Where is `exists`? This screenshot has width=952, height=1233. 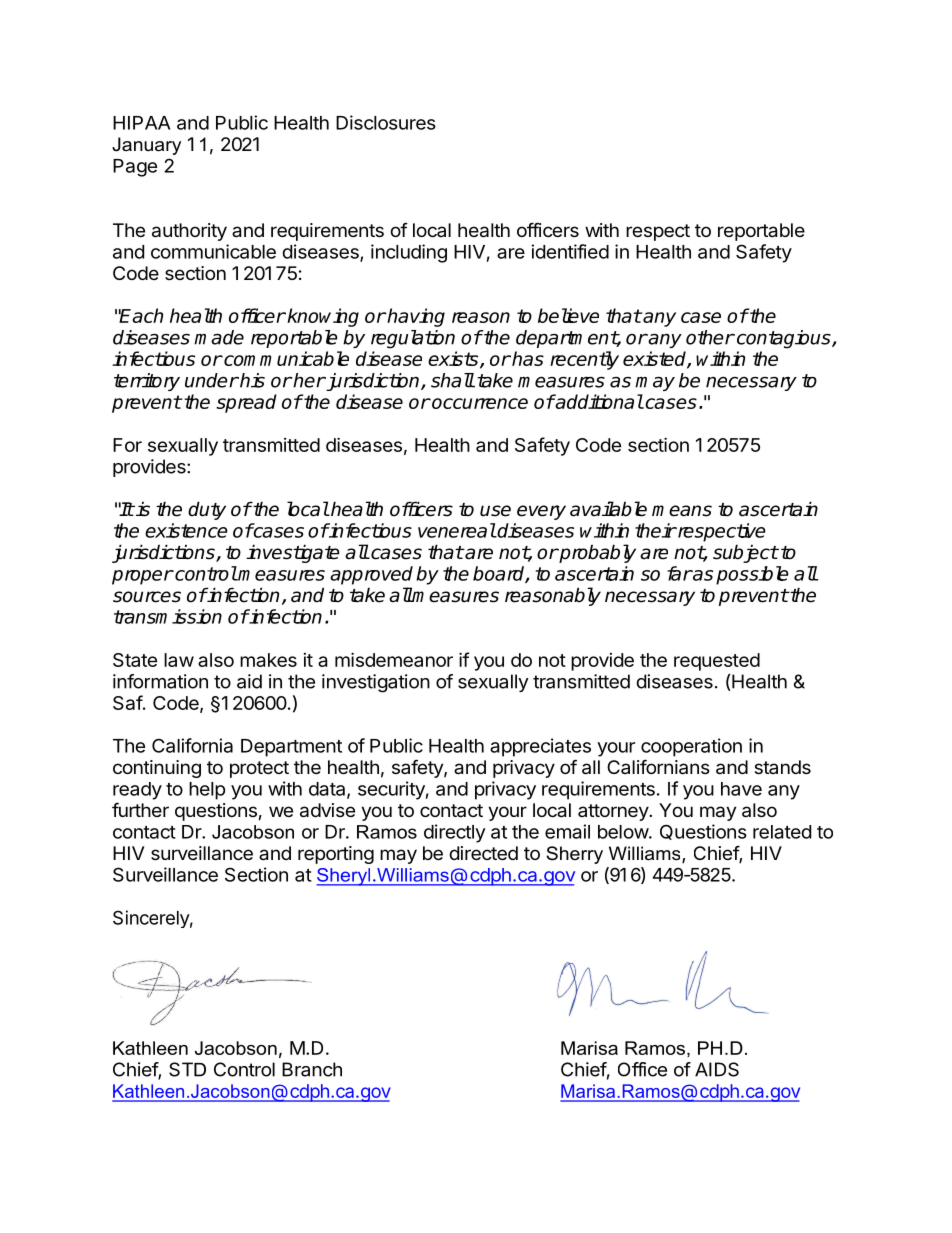
exists is located at coordinates (454, 359).
